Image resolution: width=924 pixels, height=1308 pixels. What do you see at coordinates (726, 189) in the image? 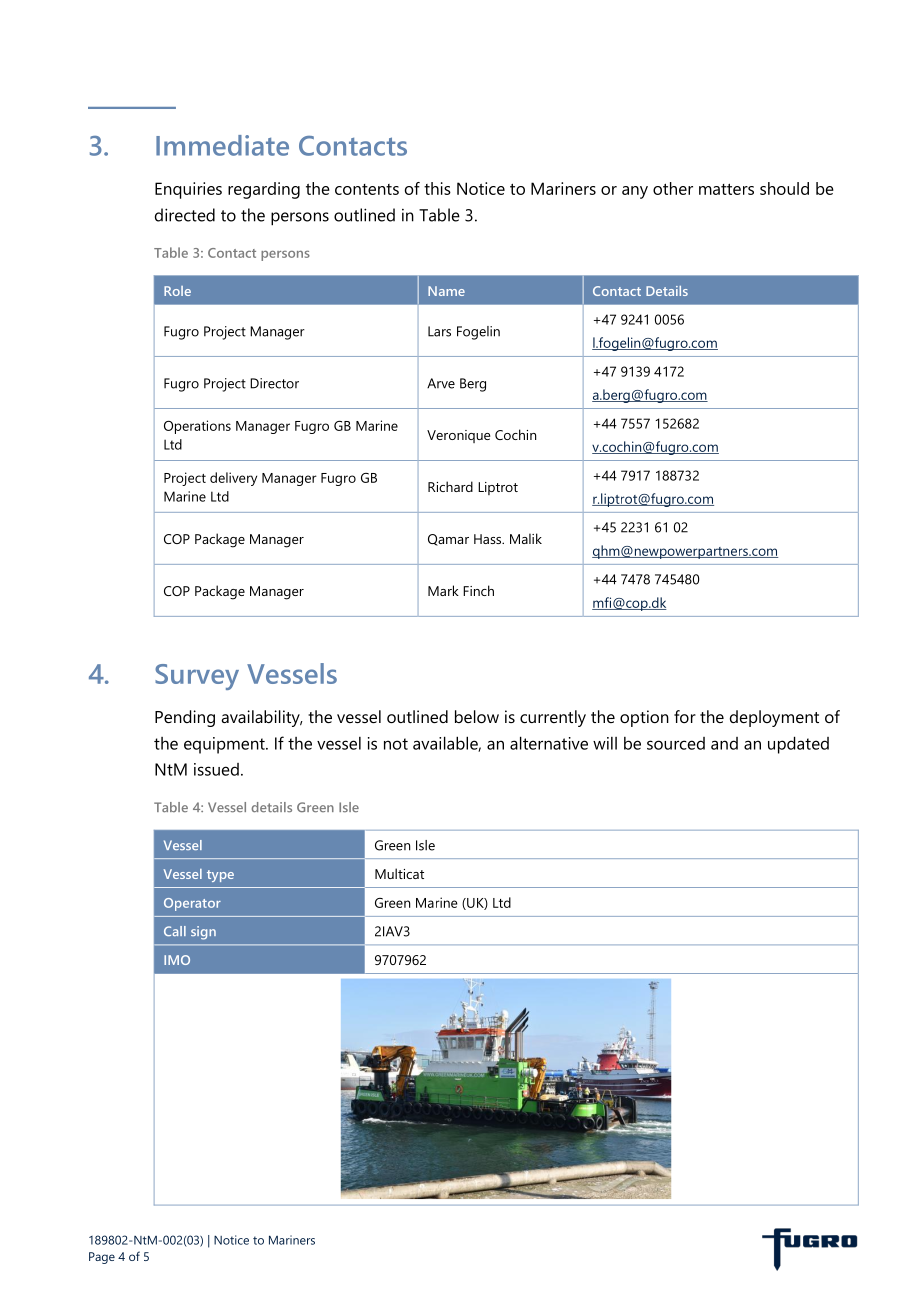
I see `matters` at bounding box center [726, 189].
